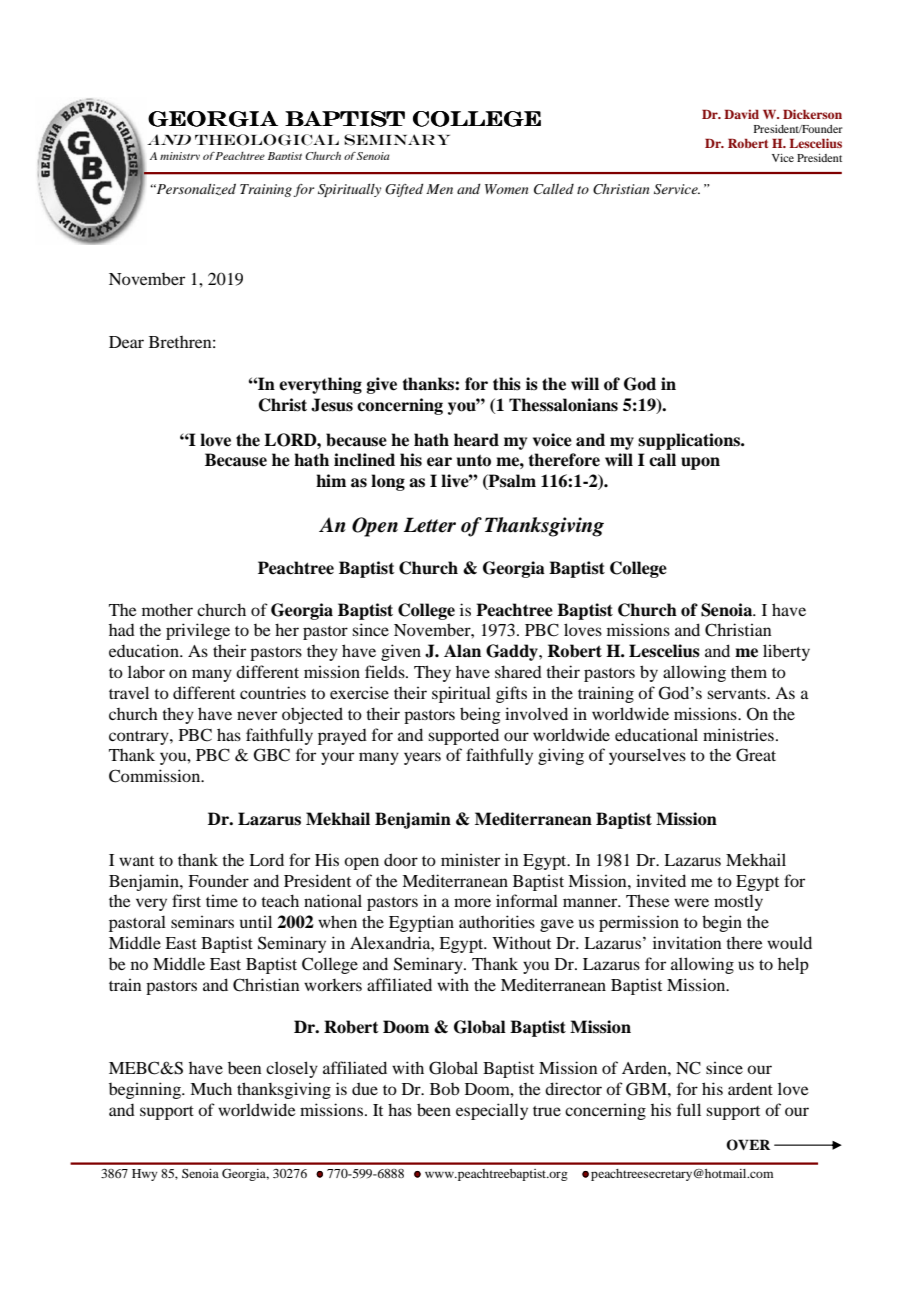  I want to click on Women, so click(506, 189).
